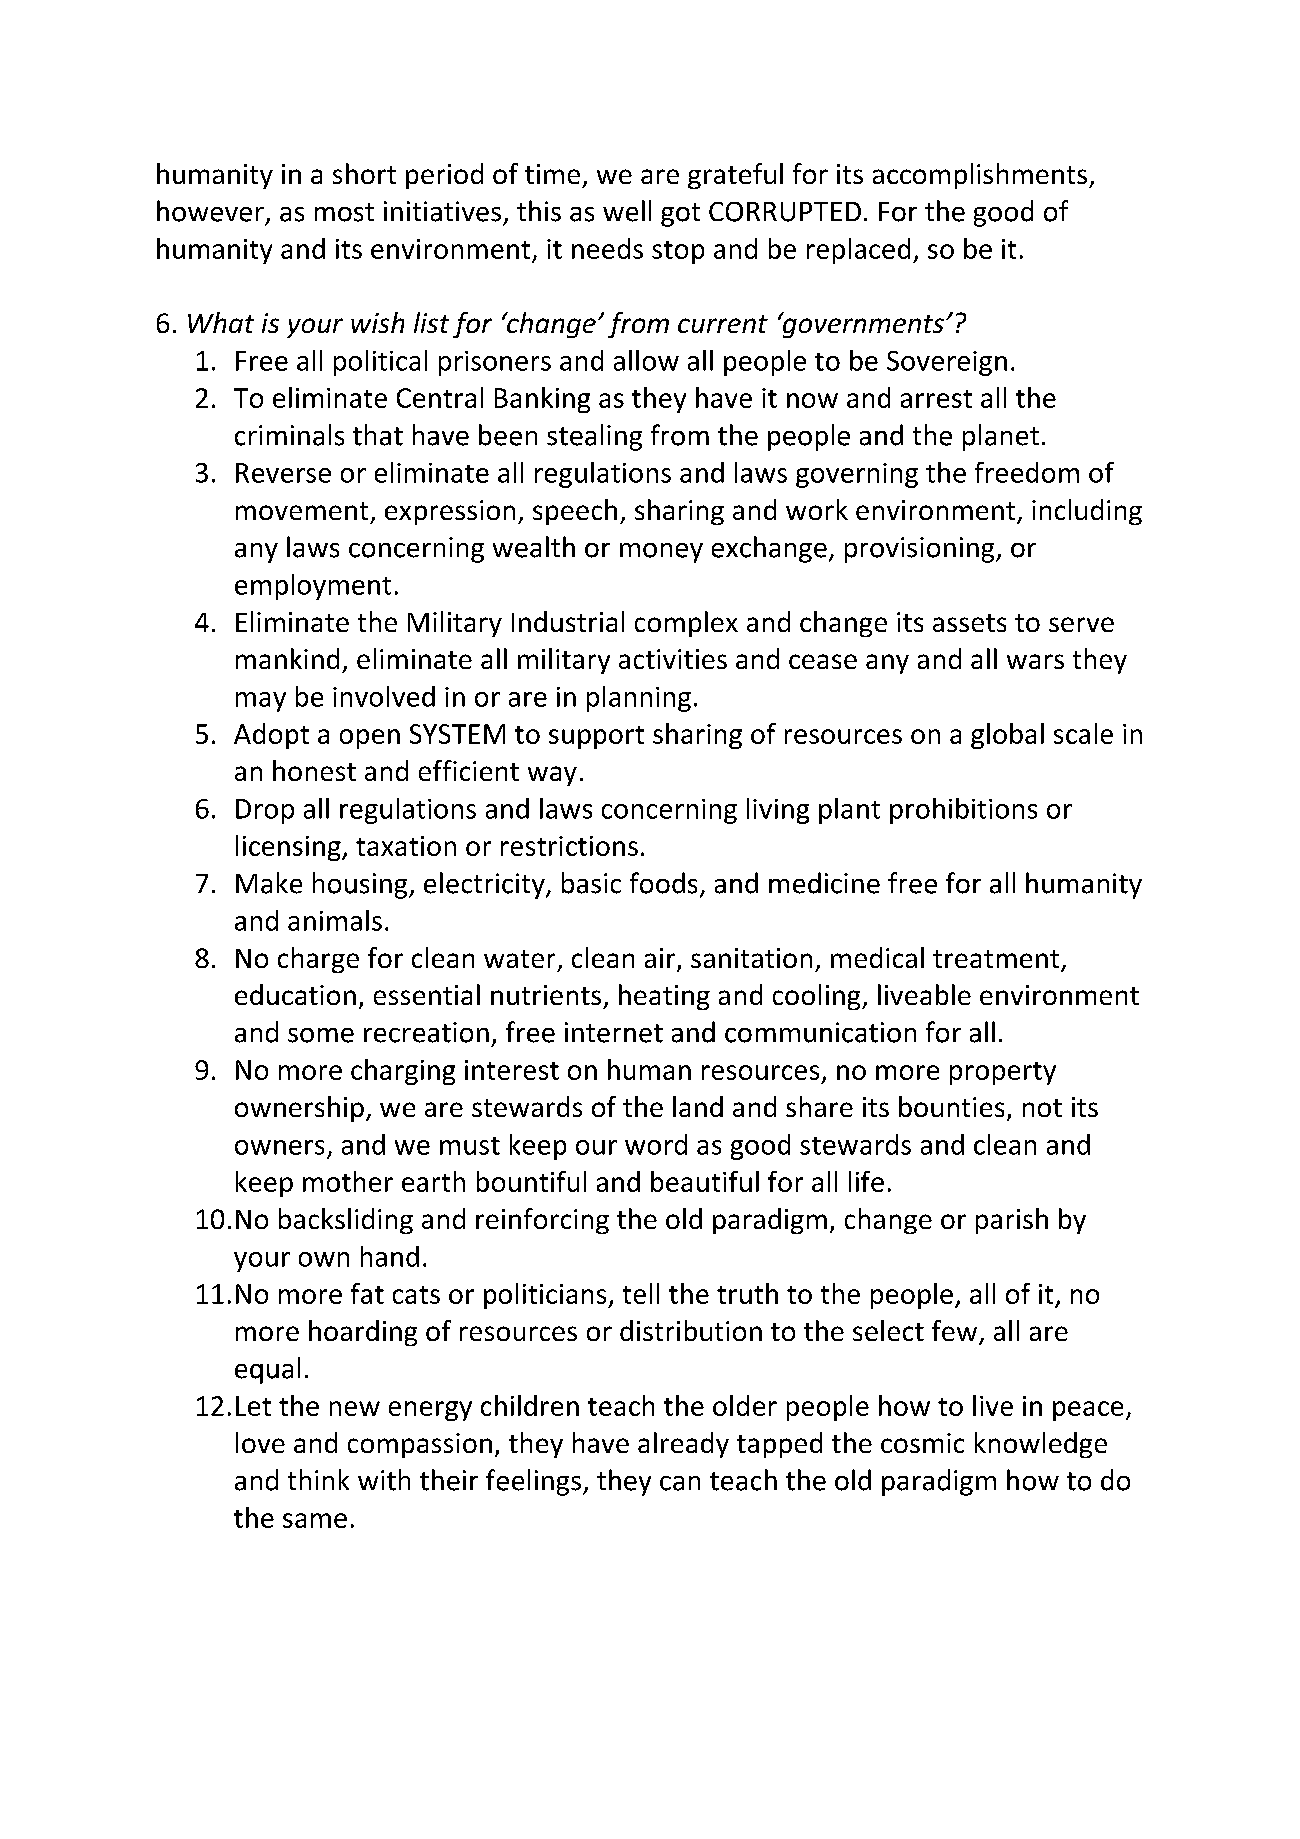  I want to click on money, so click(661, 553).
